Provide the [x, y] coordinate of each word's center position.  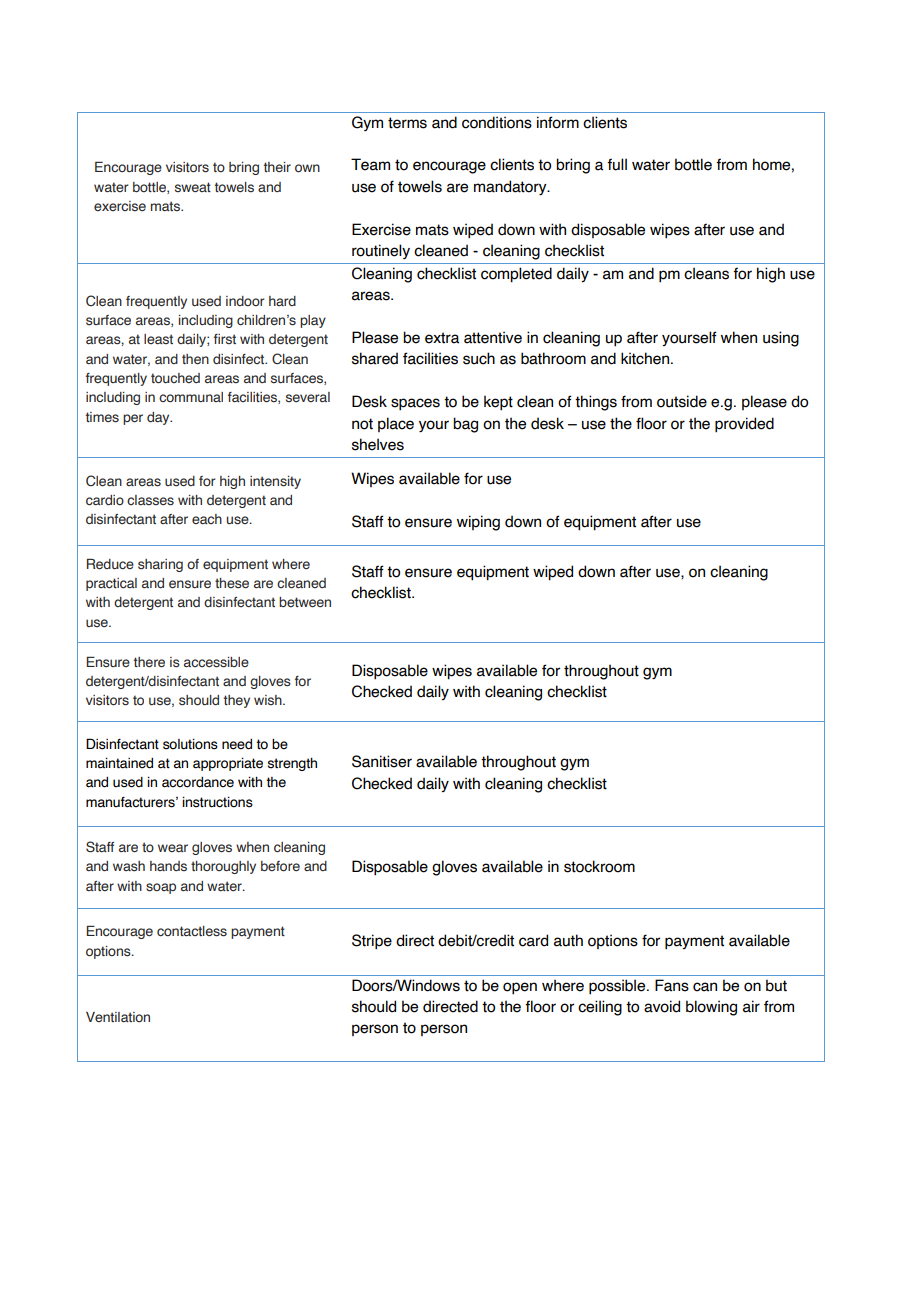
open [520, 988]
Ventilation [118, 1017]
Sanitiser [382, 761]
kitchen [645, 358]
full [617, 164]
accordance [198, 782]
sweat [193, 187]
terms [407, 123]
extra [442, 338]
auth [568, 940]
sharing [160, 565]
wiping [478, 523]
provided [744, 424]
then [195, 359]
